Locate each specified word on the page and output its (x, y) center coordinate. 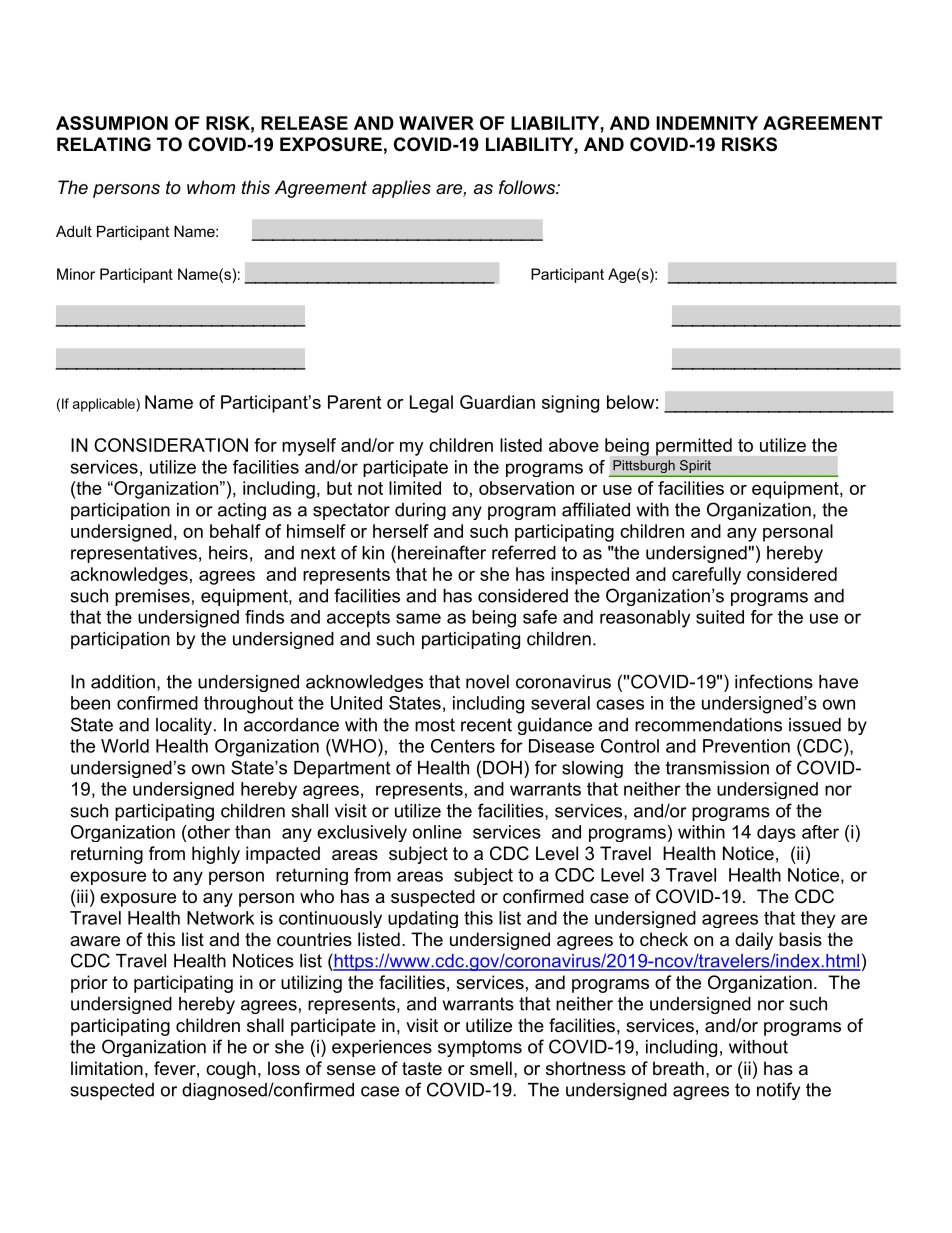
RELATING (104, 144)
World (125, 746)
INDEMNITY (707, 123)
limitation (107, 1068)
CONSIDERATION (171, 445)
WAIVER (436, 123)
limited (415, 488)
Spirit (695, 466)
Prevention (746, 746)
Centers (463, 746)
